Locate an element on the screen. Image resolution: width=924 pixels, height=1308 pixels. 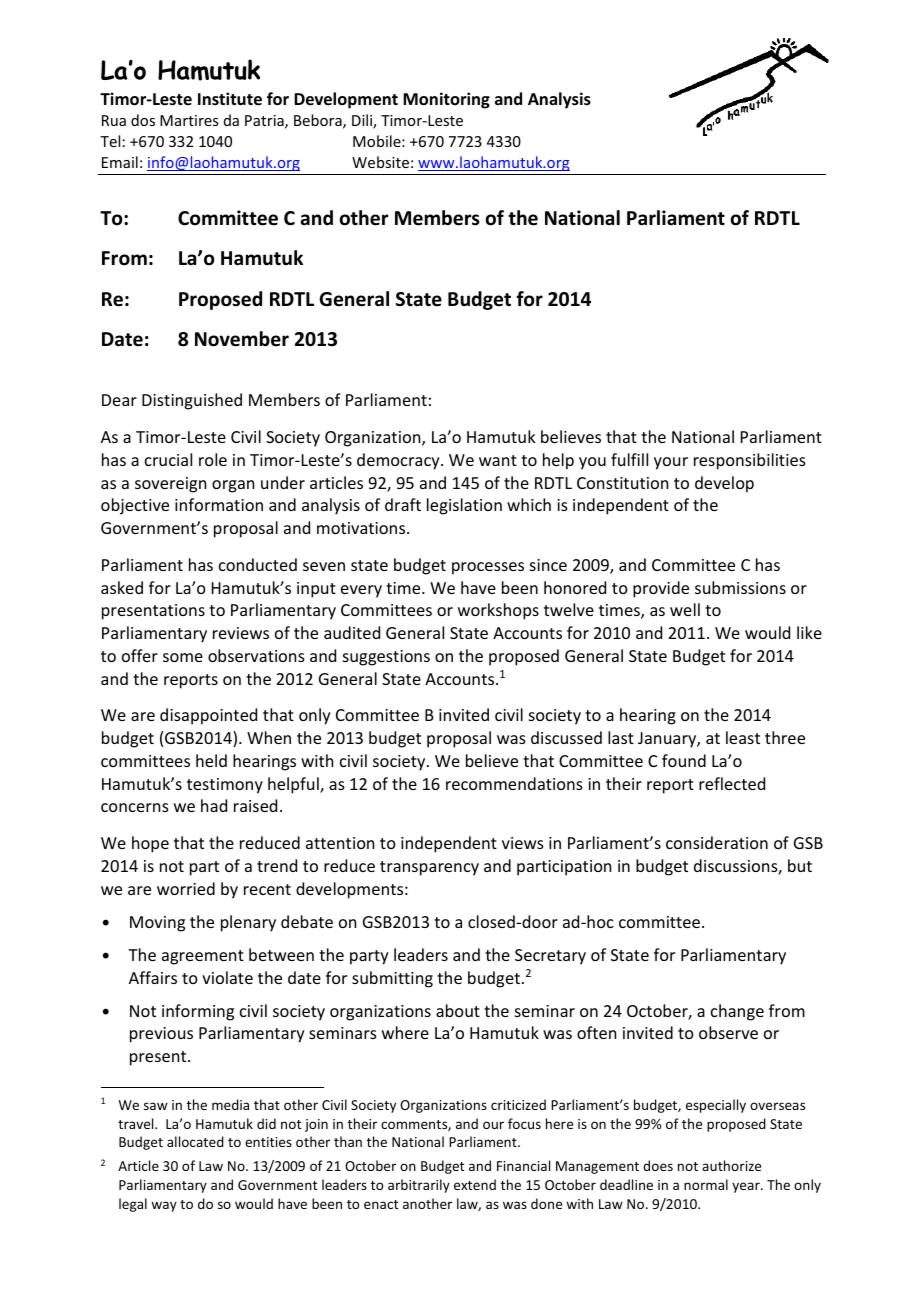
extend is located at coordinates (475, 1184).
